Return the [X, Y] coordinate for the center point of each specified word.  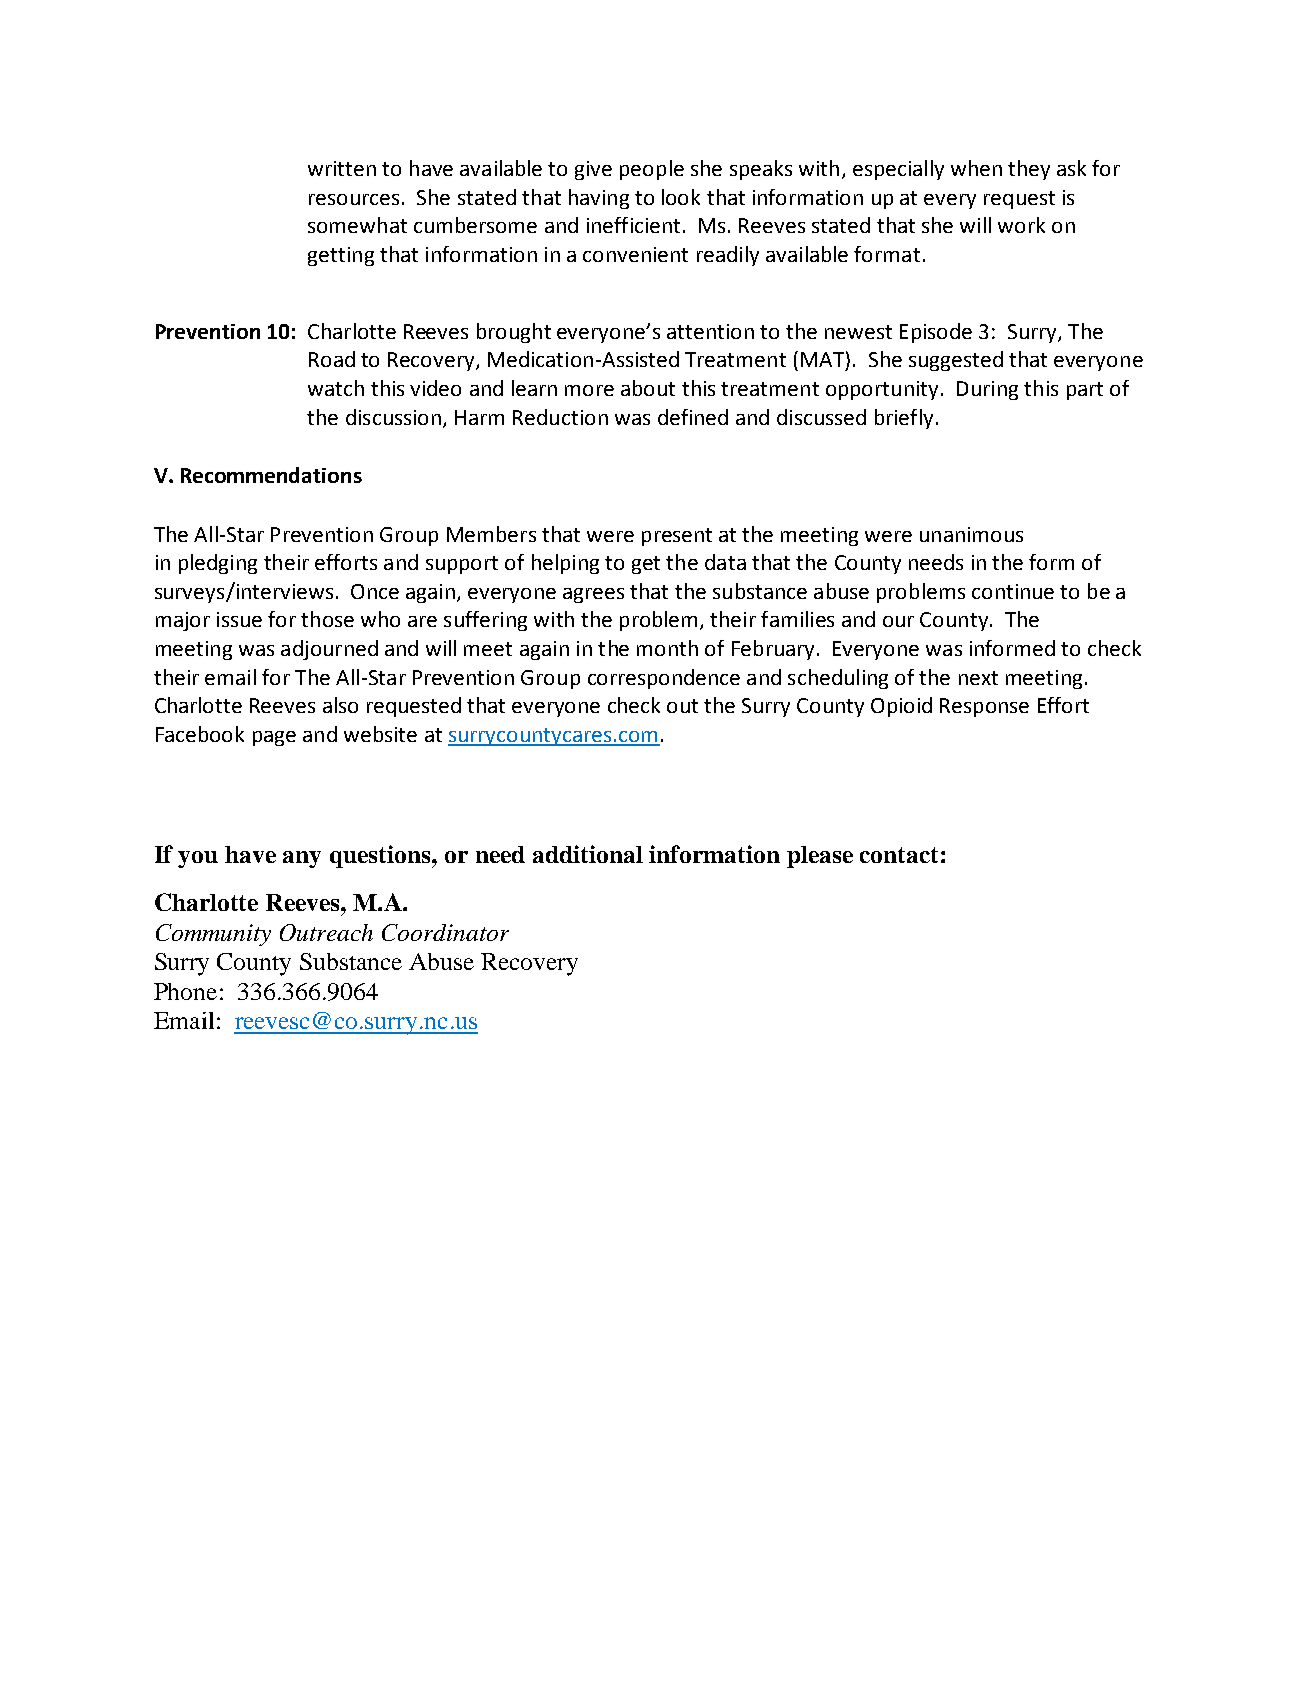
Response [984, 707]
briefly [904, 419]
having [599, 199]
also [340, 705]
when [976, 168]
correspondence [664, 679]
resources [354, 199]
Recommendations [271, 475]
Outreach [326, 932]
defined [693, 417]
